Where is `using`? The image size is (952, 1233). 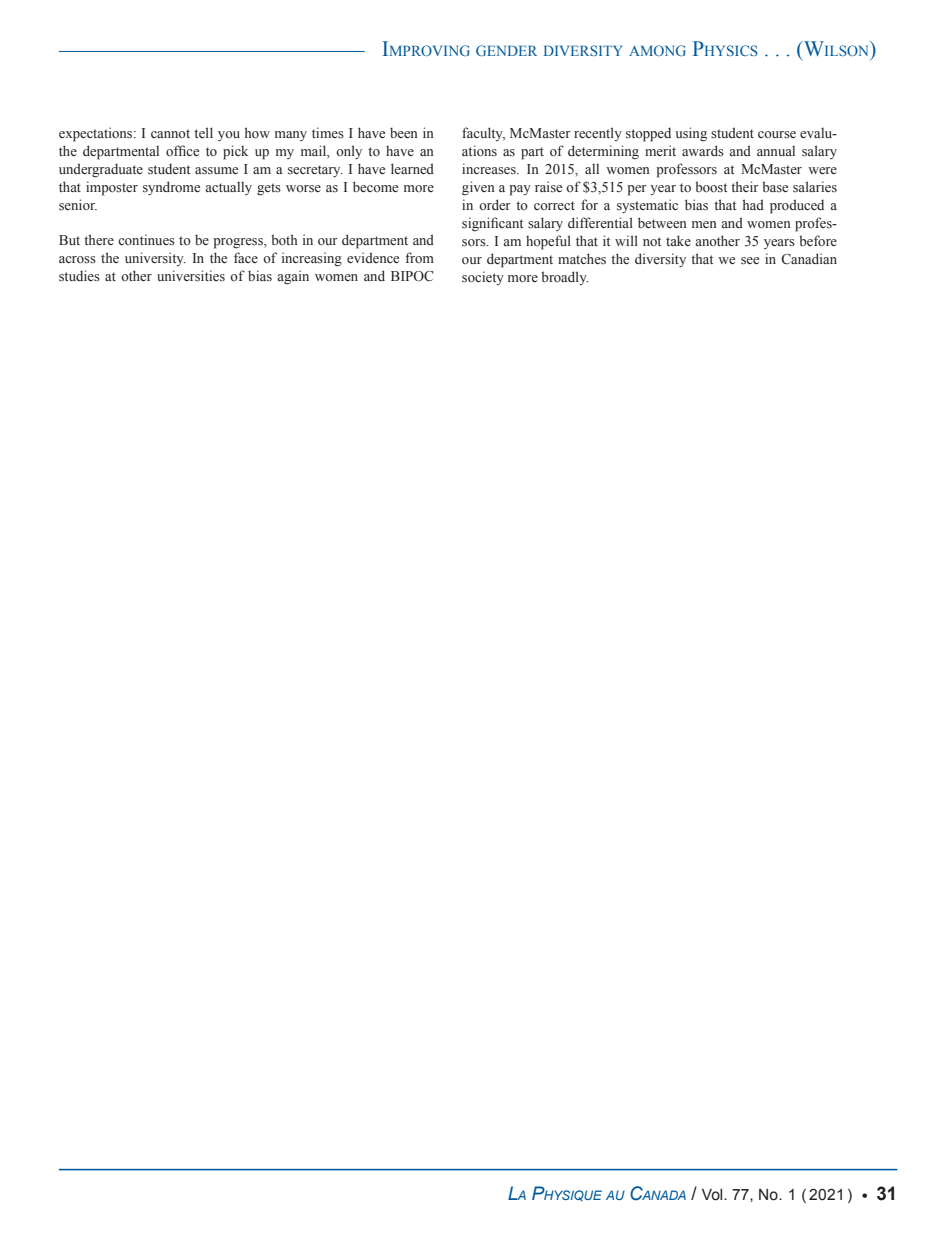 using is located at coordinates (691, 134).
